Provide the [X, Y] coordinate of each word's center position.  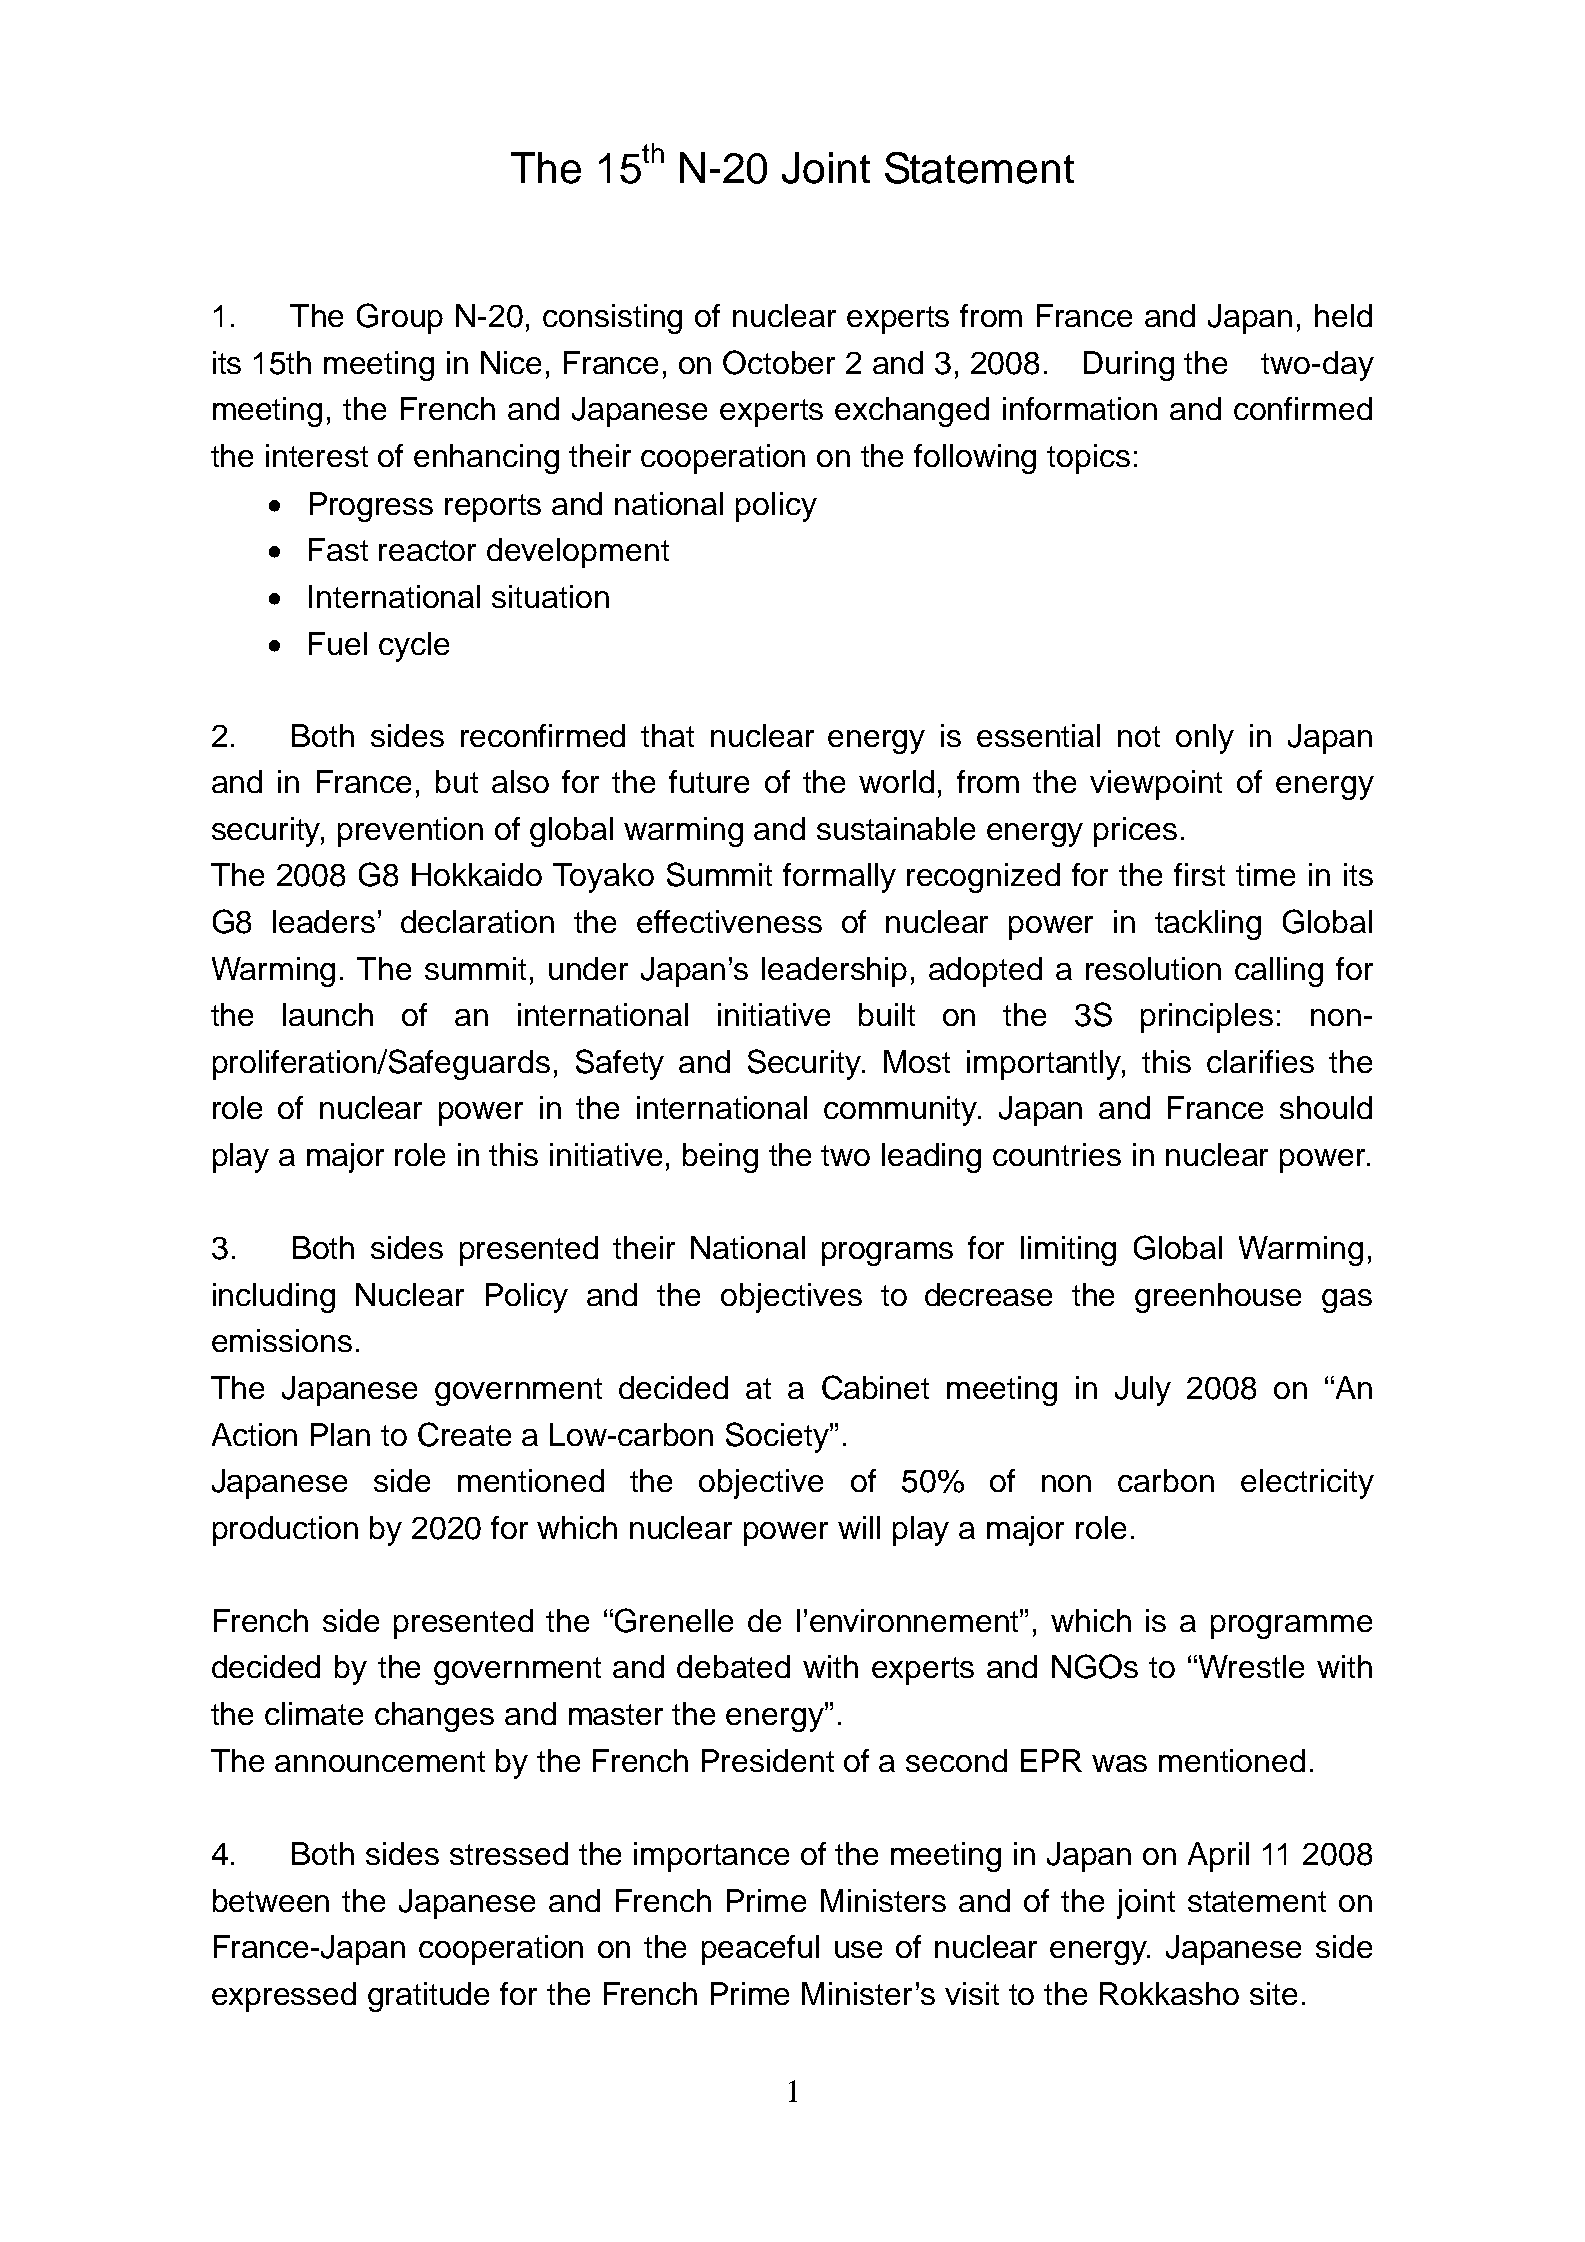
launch [328, 1014]
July [1143, 1391]
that [667, 735]
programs [887, 1254]
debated [733, 1666]
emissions [282, 1340]
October [779, 362]
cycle [414, 647]
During [1129, 366]
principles [1207, 1018]
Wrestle [1251, 1666]
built [887, 1014]
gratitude [428, 1997]
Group [400, 318]
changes [434, 1717]
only [1205, 739]
